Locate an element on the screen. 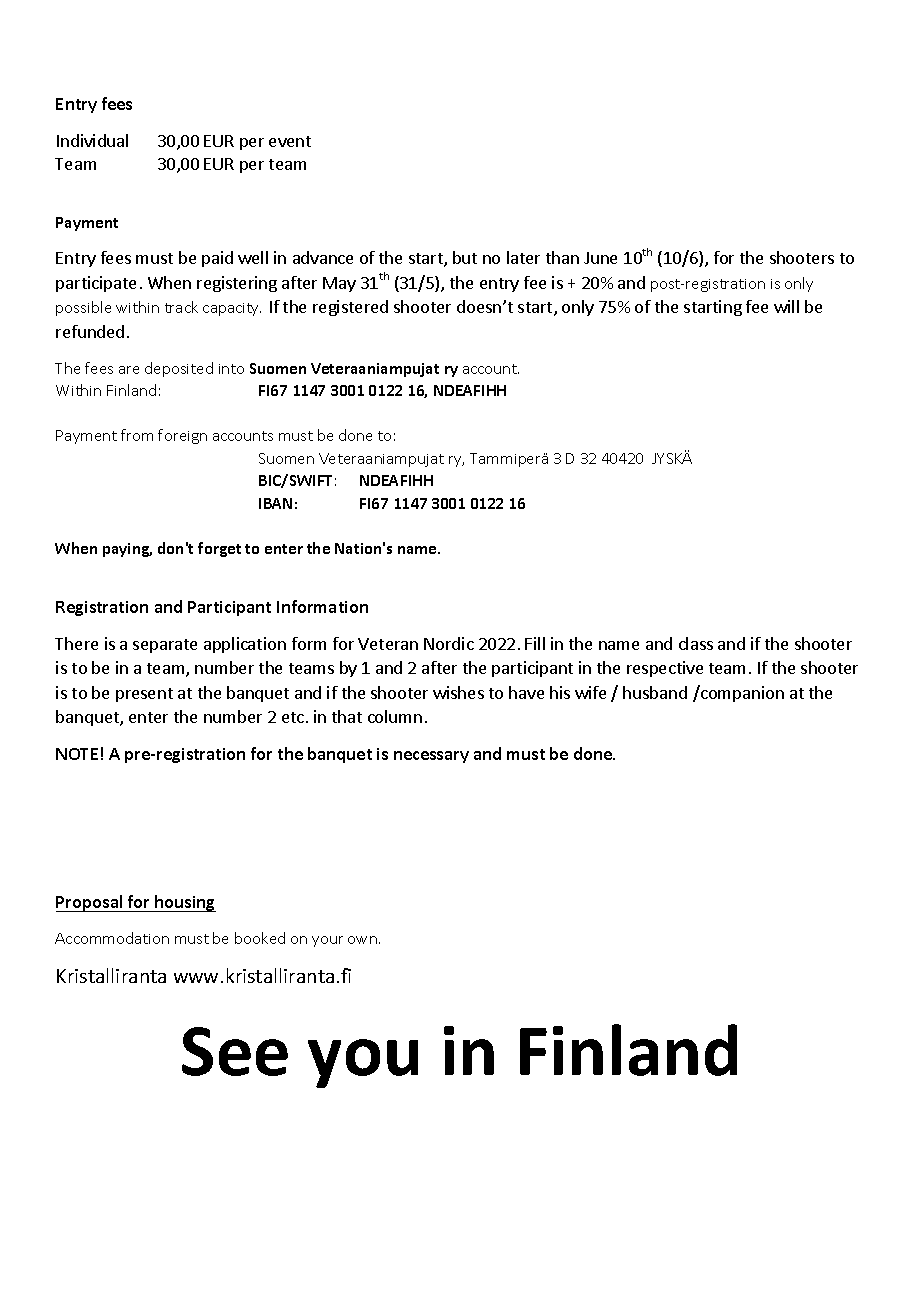 Image resolution: width=924 pixels, height=1308 pixels. but is located at coordinates (465, 257).
